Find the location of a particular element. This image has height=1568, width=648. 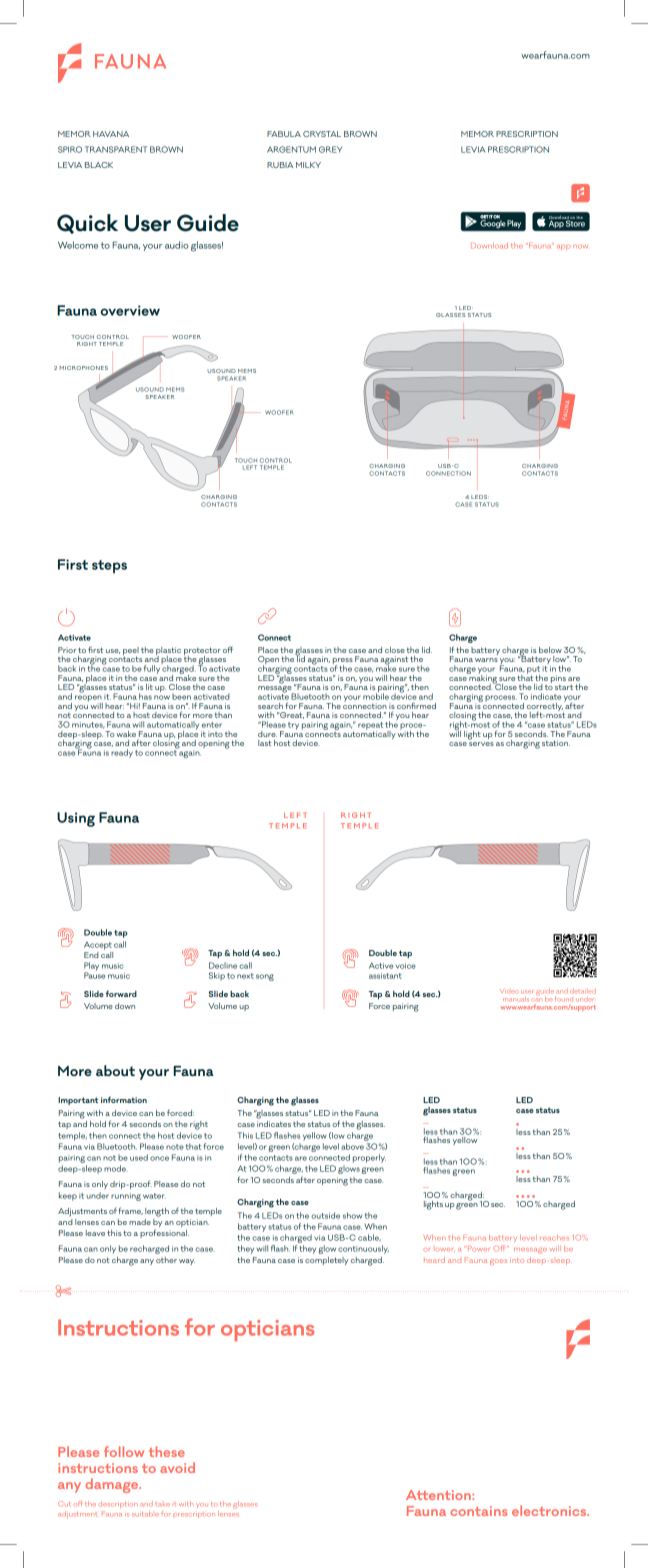

Active is located at coordinates (381, 965).
